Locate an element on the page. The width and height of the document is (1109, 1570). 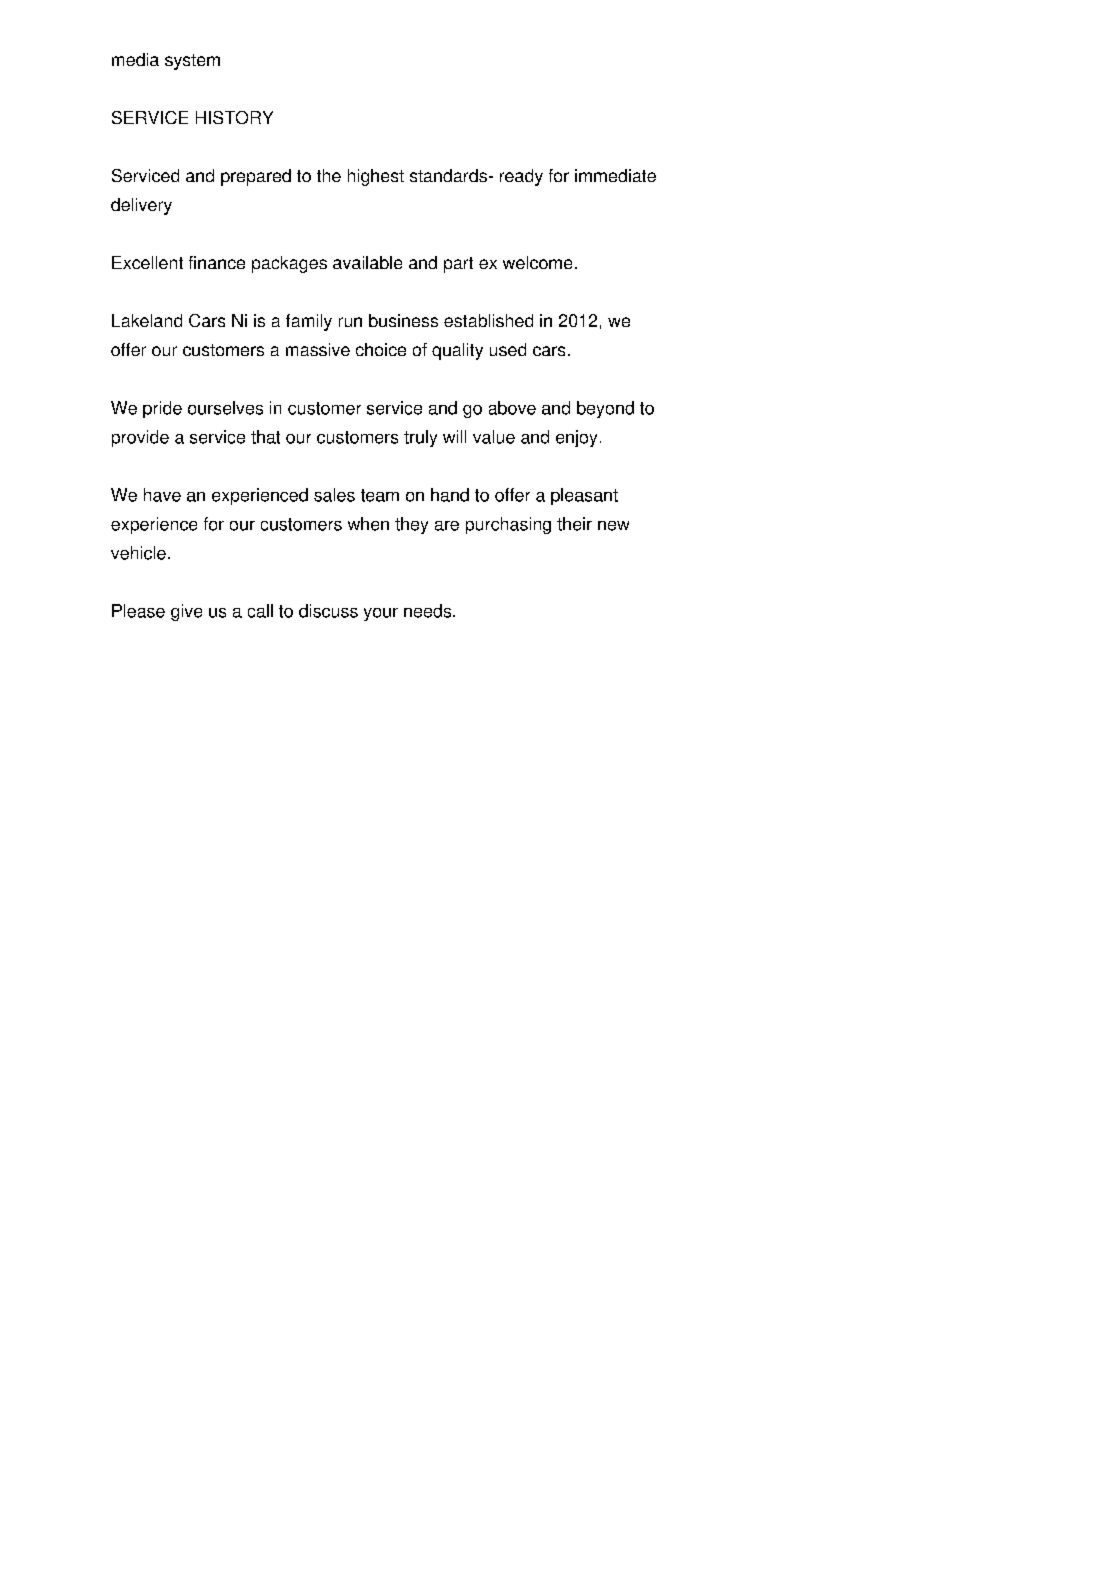
give is located at coordinates (186, 612).
